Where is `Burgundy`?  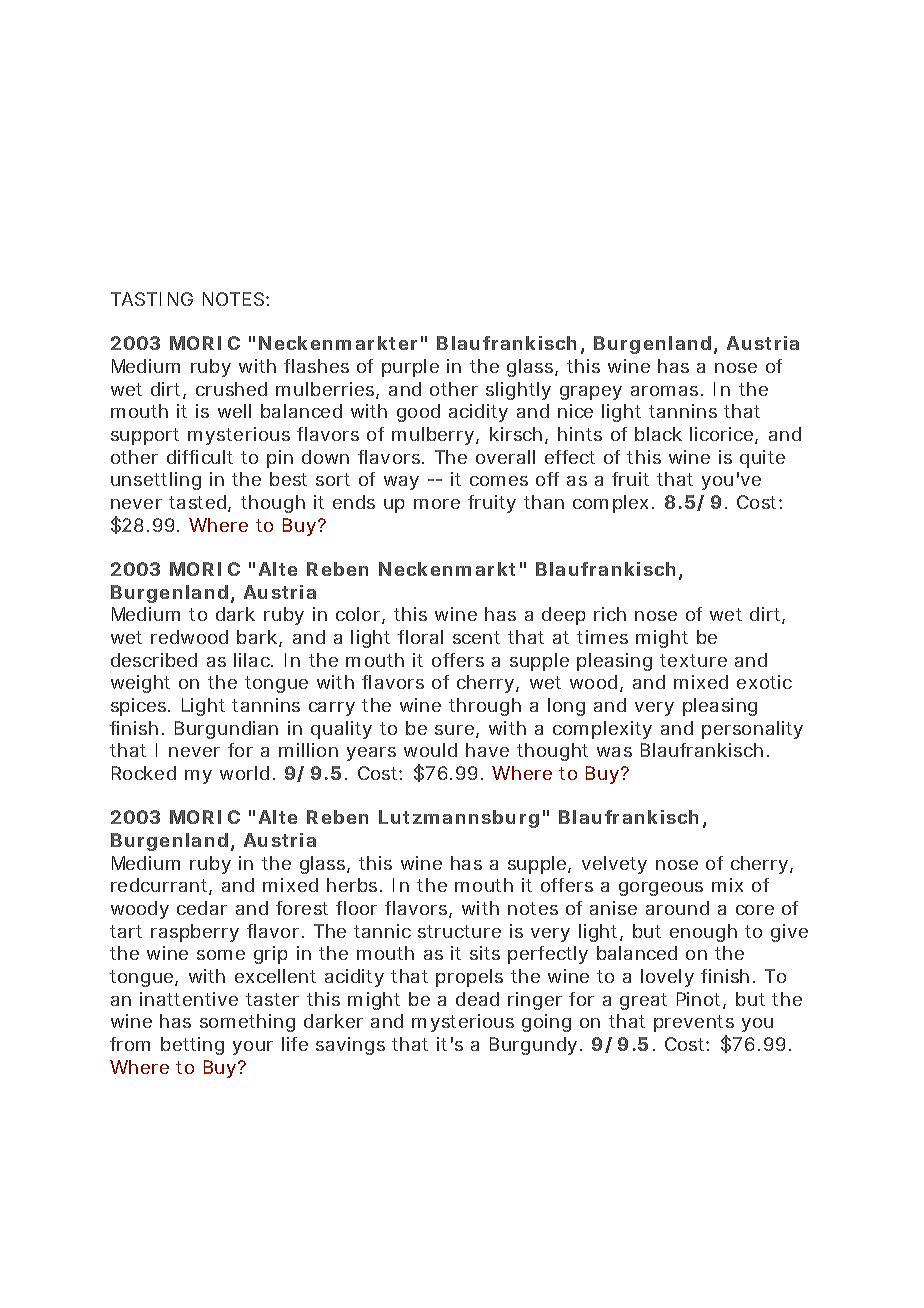 Burgundy is located at coordinates (536, 1046).
